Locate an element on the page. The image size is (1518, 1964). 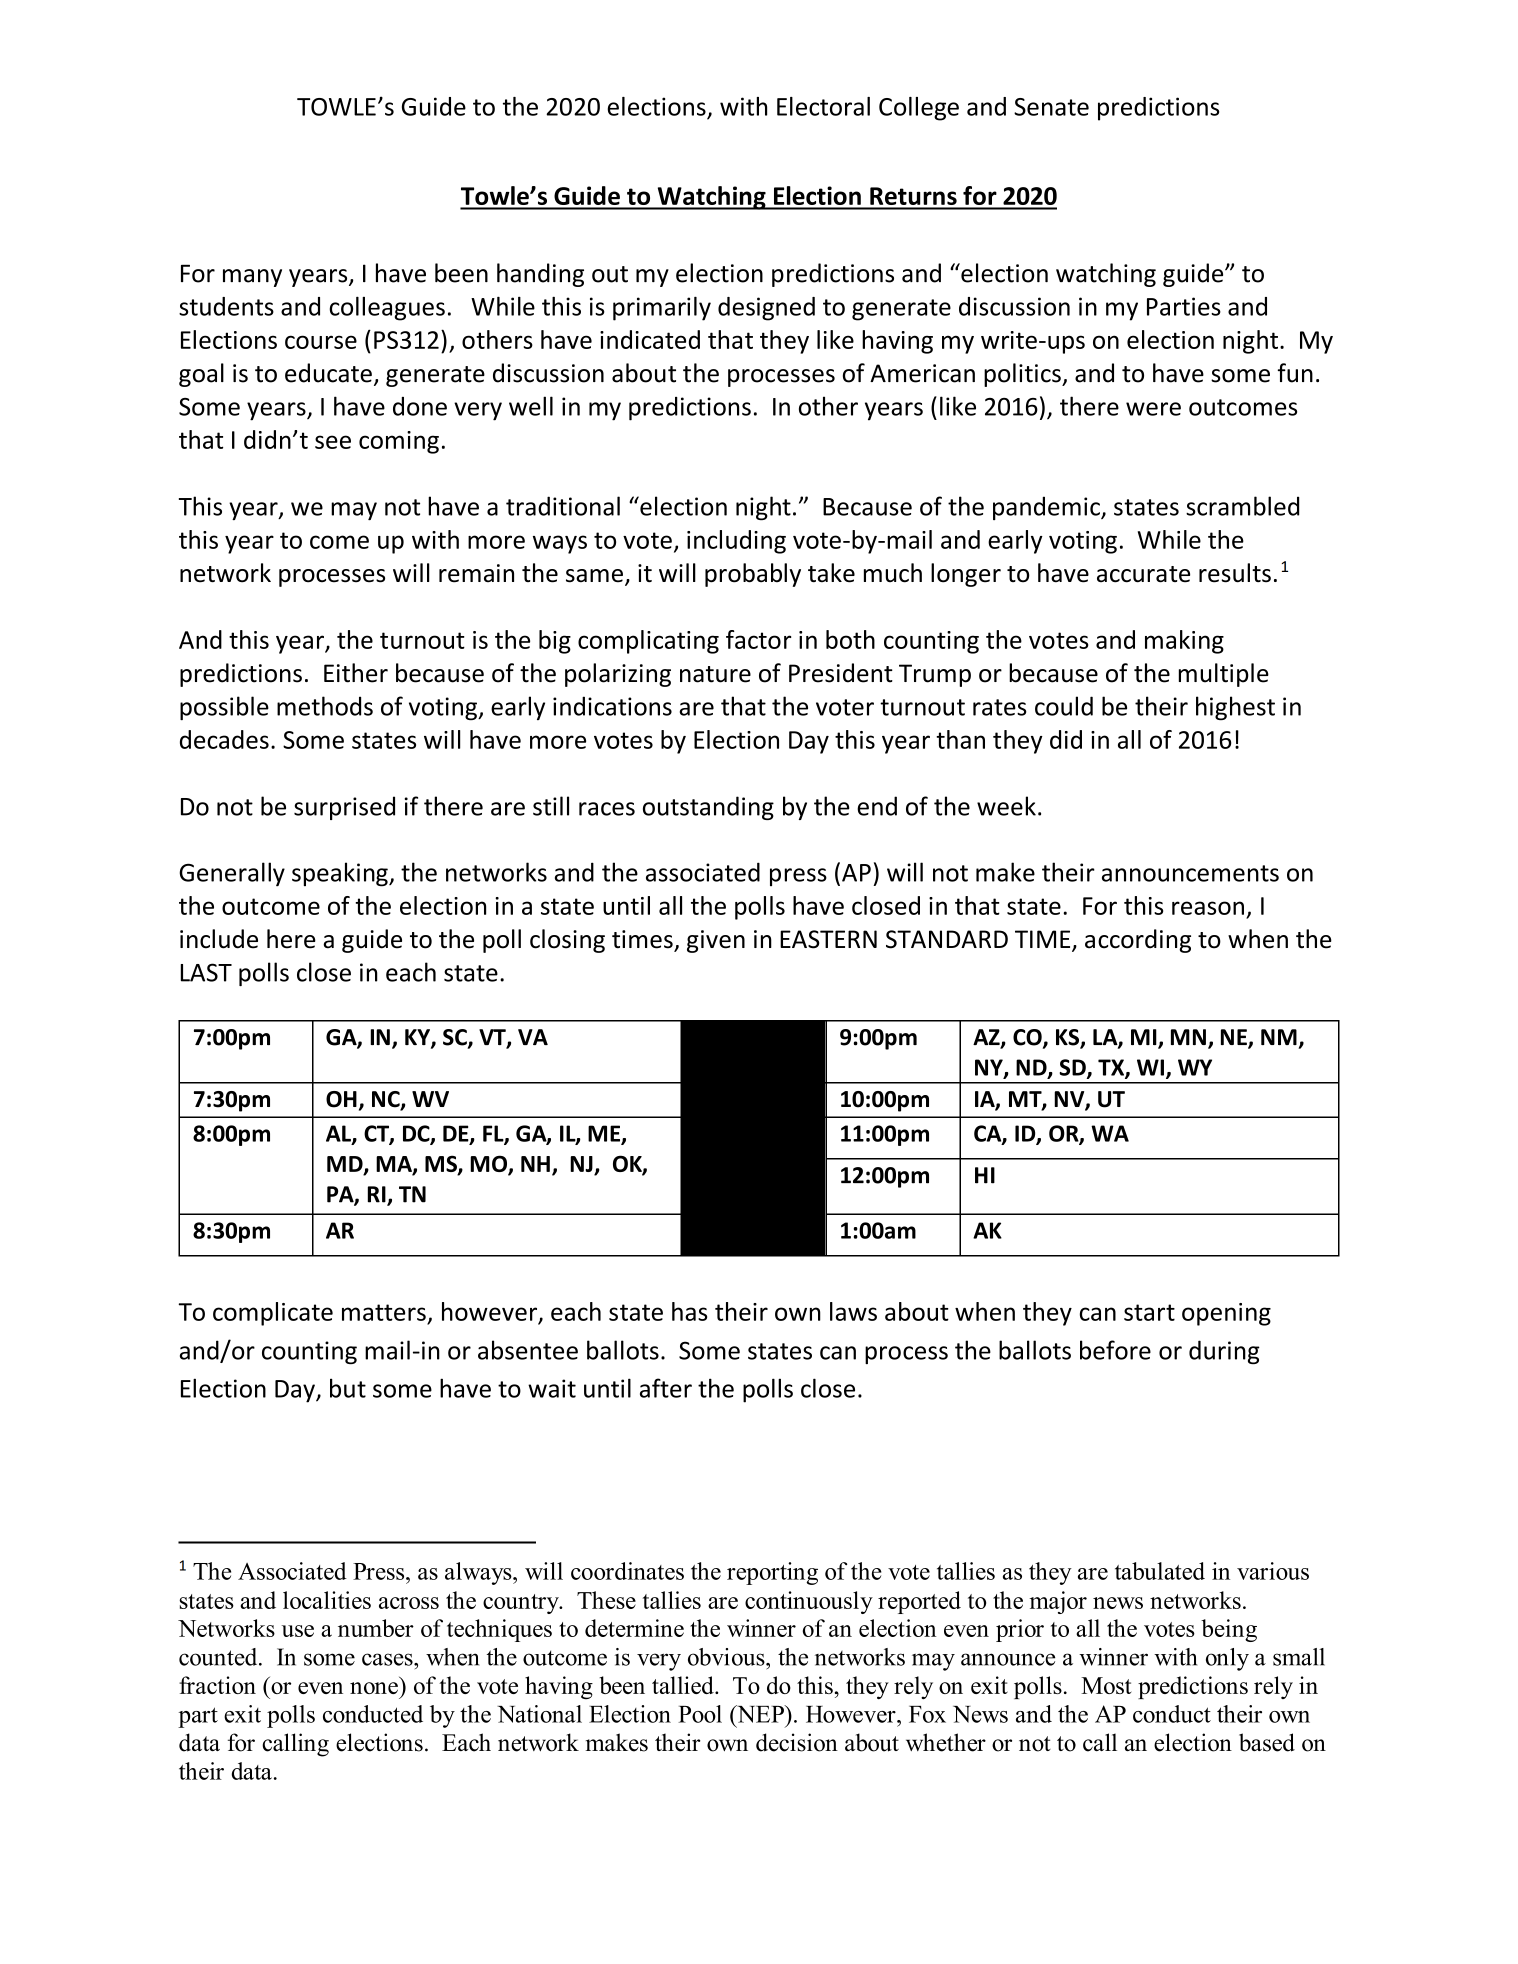
start is located at coordinates (1149, 1312).
